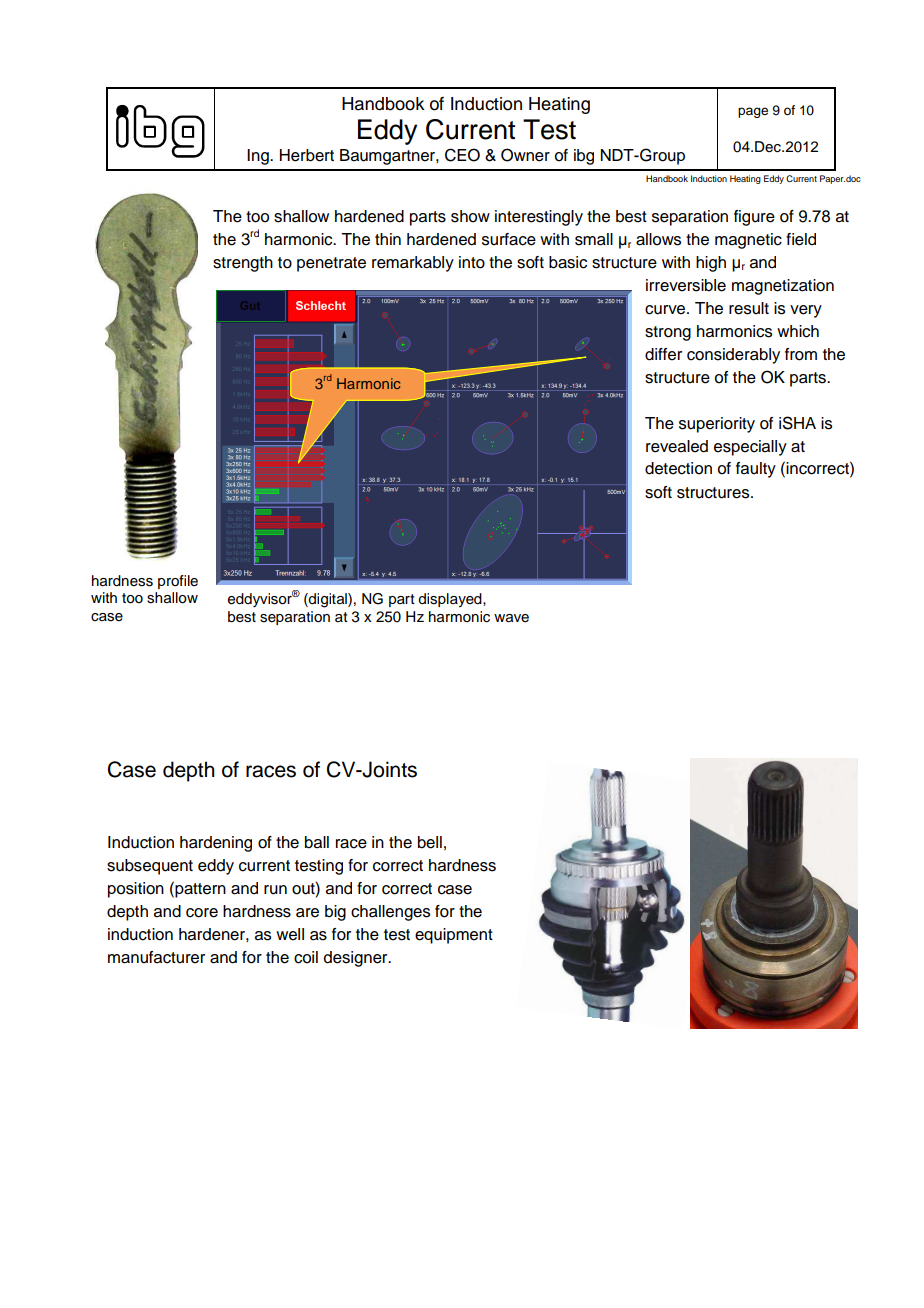  What do you see at coordinates (511, 618) in the screenshot?
I see `wave` at bounding box center [511, 618].
